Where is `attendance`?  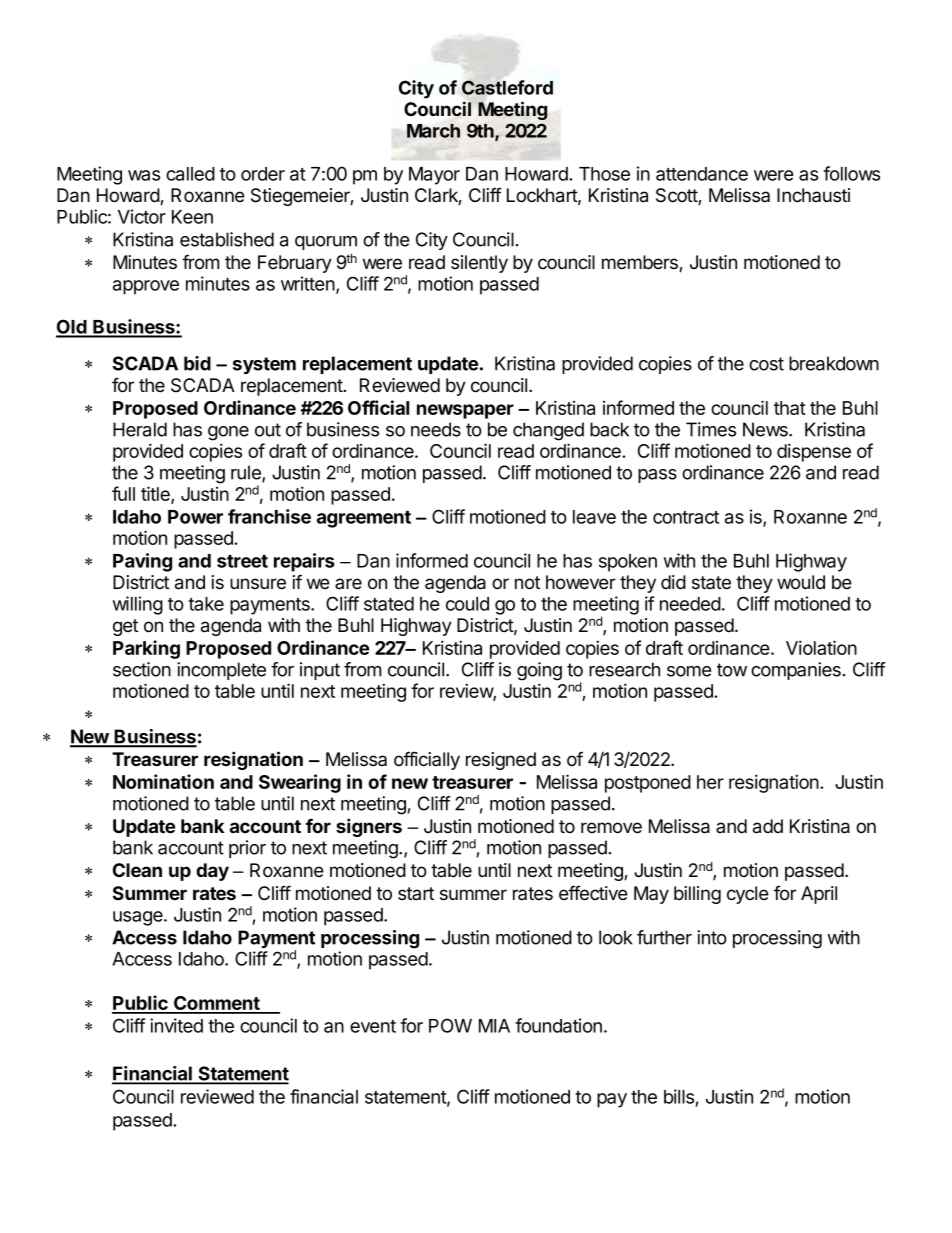
attendance is located at coordinates (702, 174).
